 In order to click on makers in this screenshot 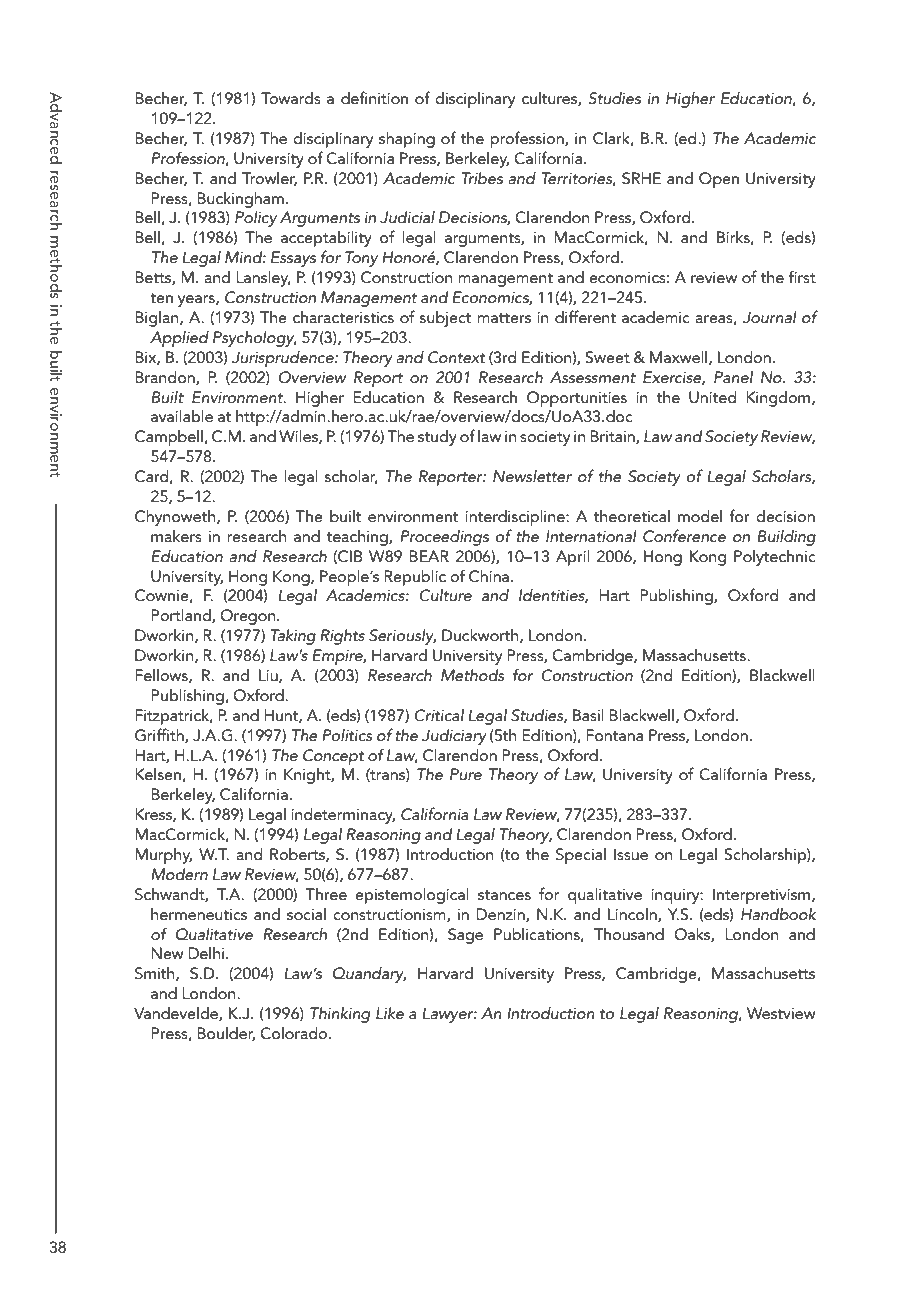, I will do `click(176, 536)`.
